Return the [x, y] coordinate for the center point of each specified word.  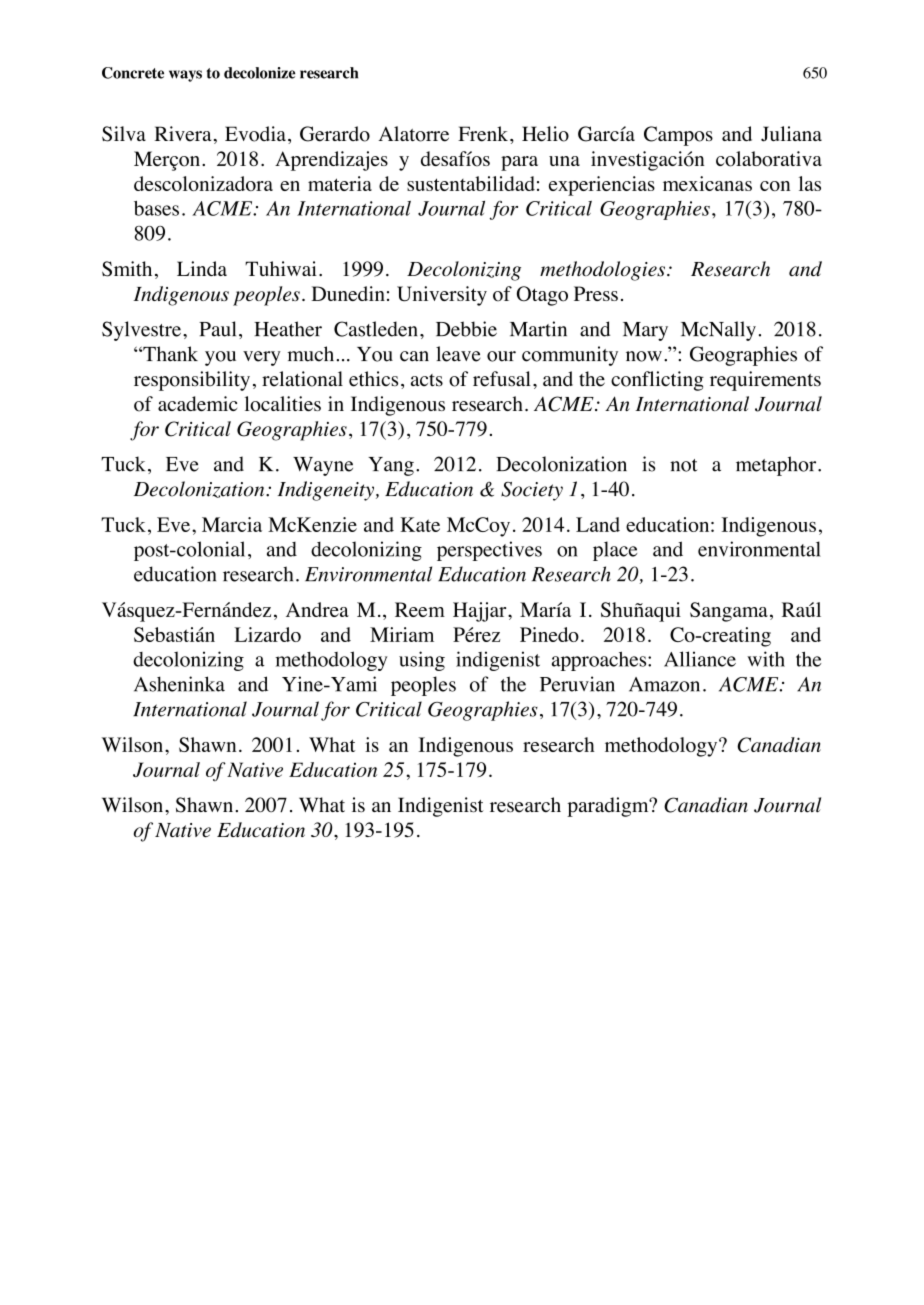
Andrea [317, 609]
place [615, 551]
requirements [765, 381]
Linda [202, 268]
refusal [502, 379]
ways [185, 76]
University [442, 296]
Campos [678, 136]
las [810, 183]
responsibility [192, 381]
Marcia [232, 524]
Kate [420, 524]
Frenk [484, 134]
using [422, 661]
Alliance [700, 659]
